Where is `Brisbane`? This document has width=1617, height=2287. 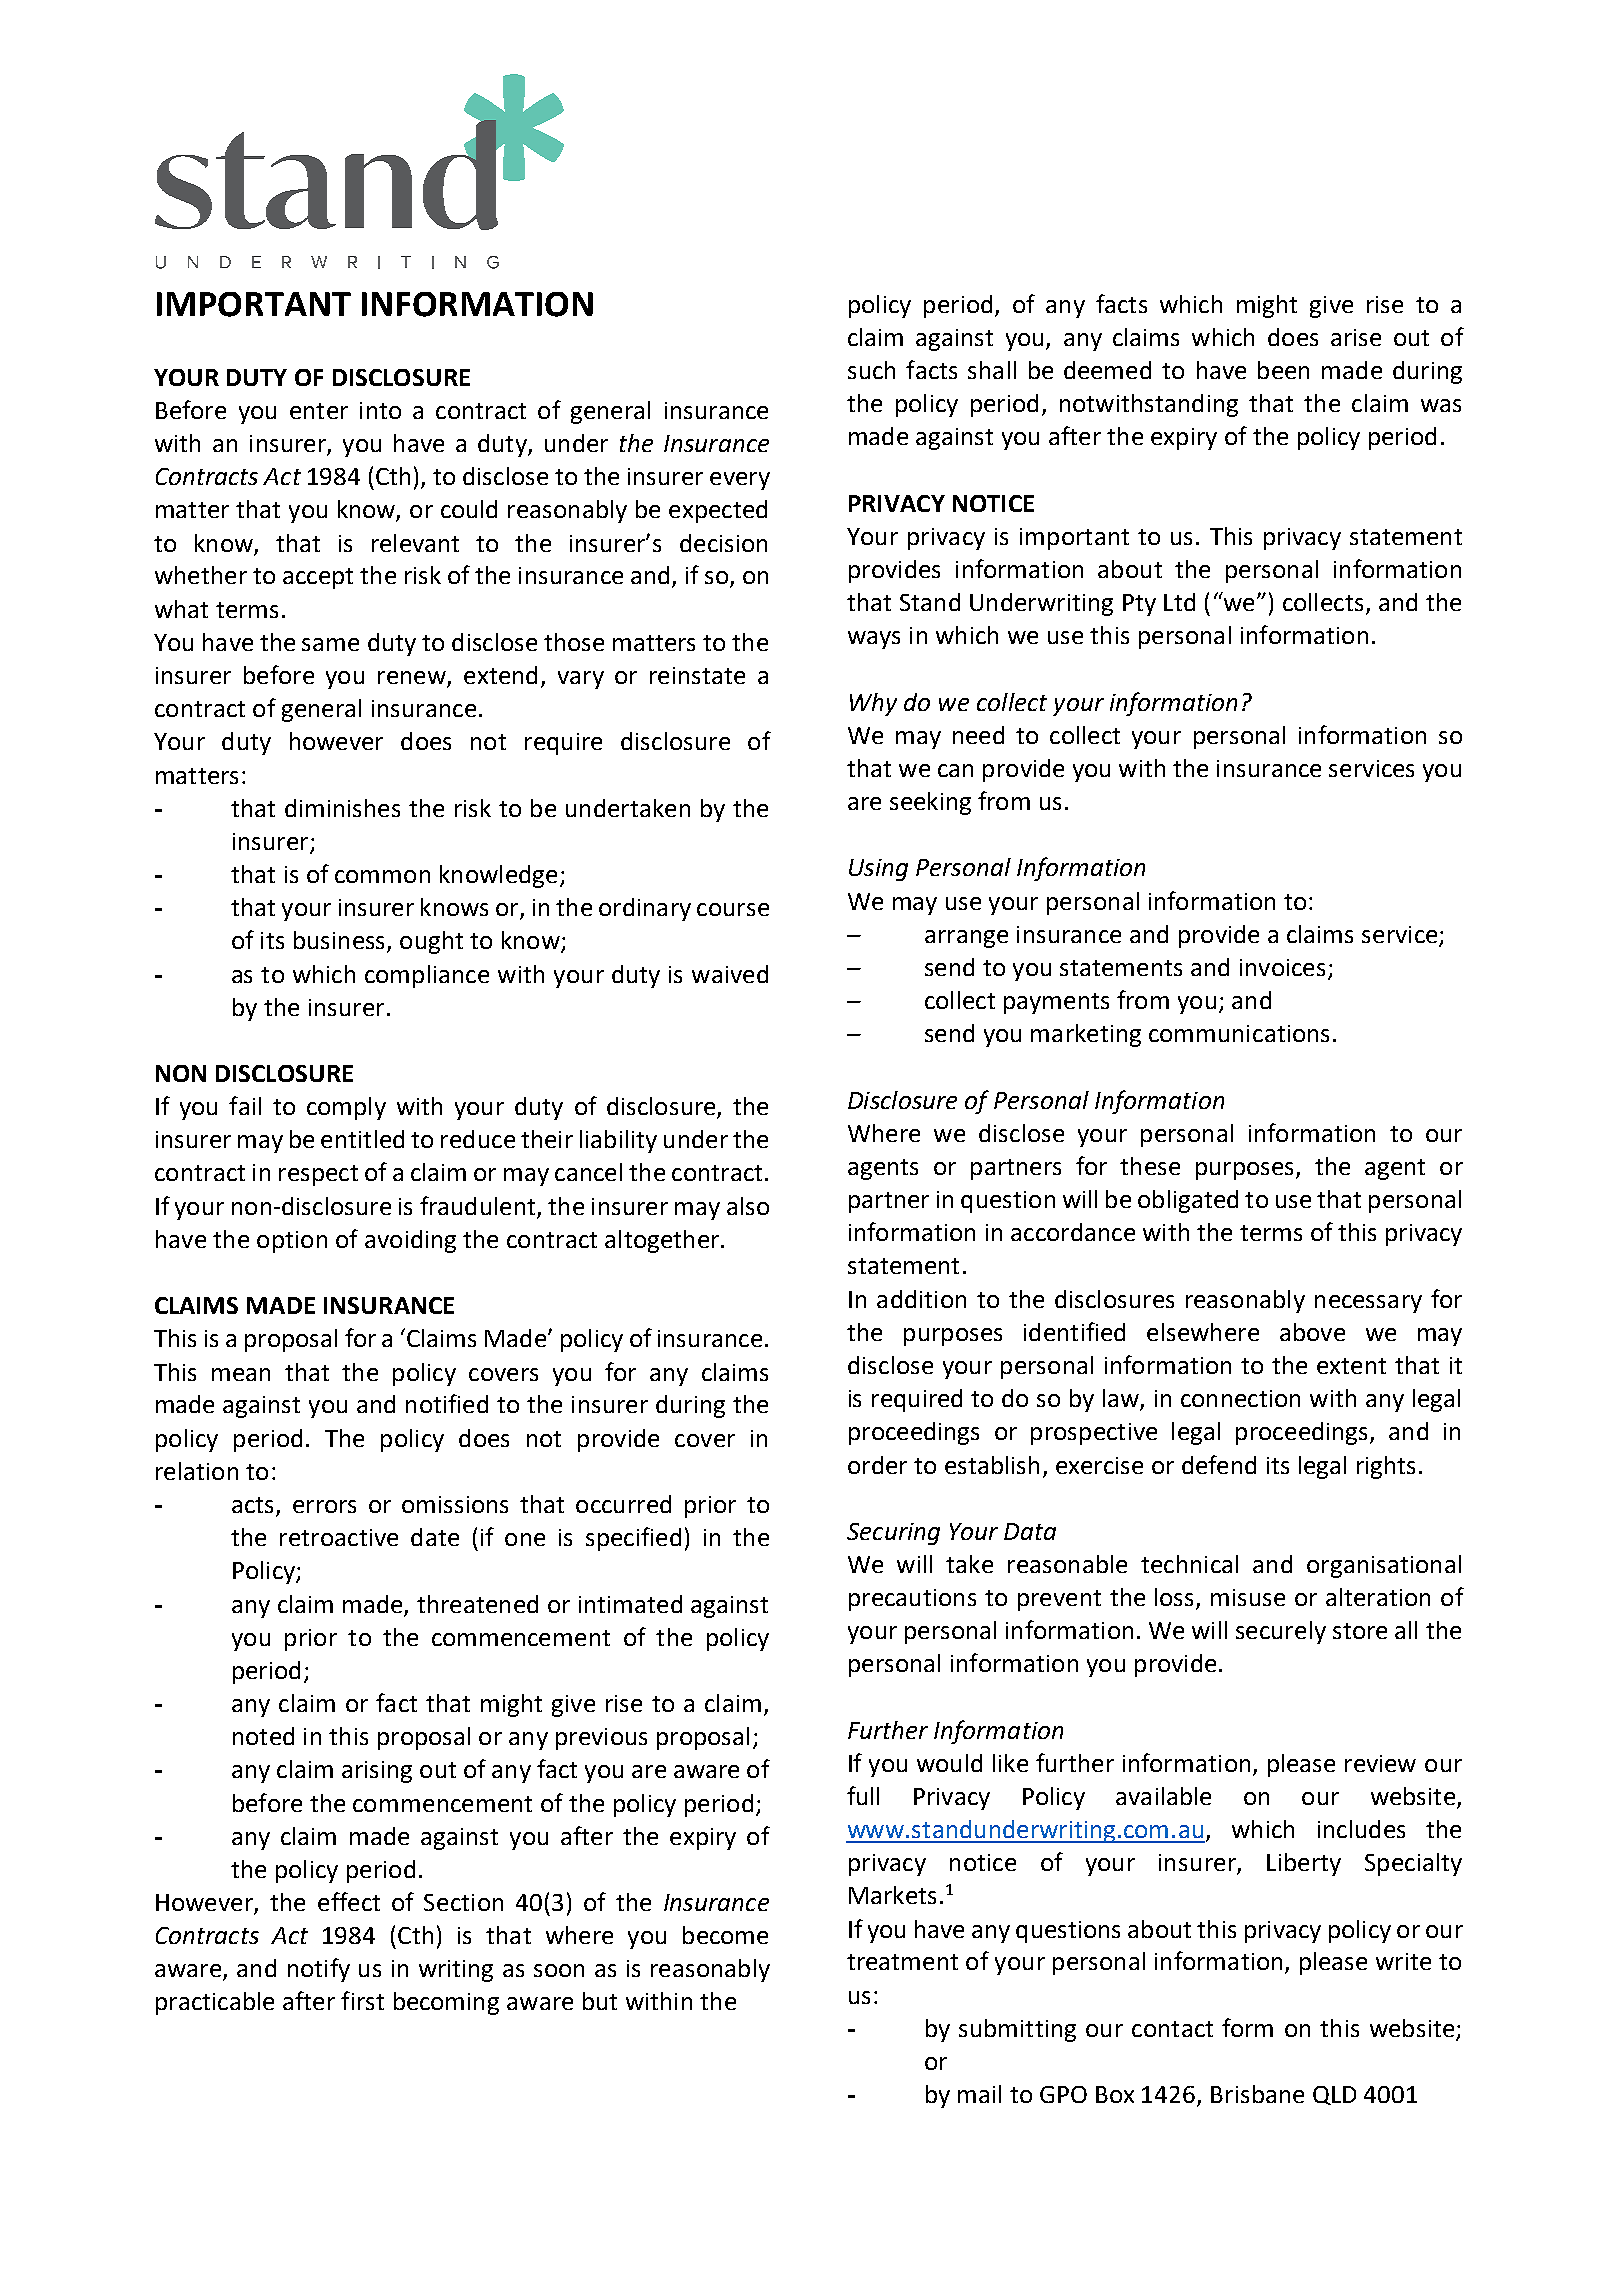 Brisbane is located at coordinates (1257, 2094).
